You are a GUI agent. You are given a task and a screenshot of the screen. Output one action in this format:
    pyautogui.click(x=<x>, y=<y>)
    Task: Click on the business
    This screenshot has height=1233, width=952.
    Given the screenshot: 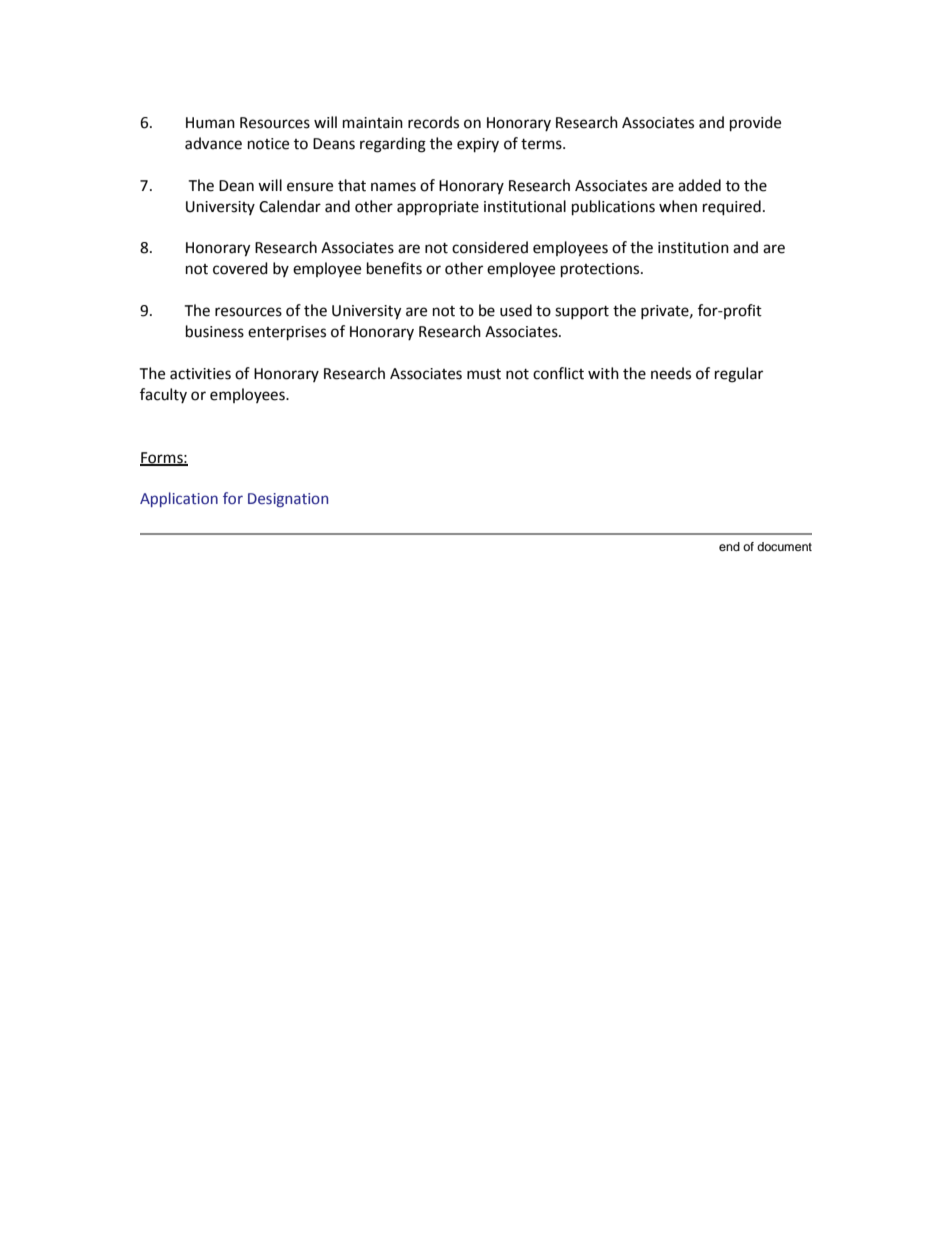 What is the action you would take?
    pyautogui.click(x=215, y=331)
